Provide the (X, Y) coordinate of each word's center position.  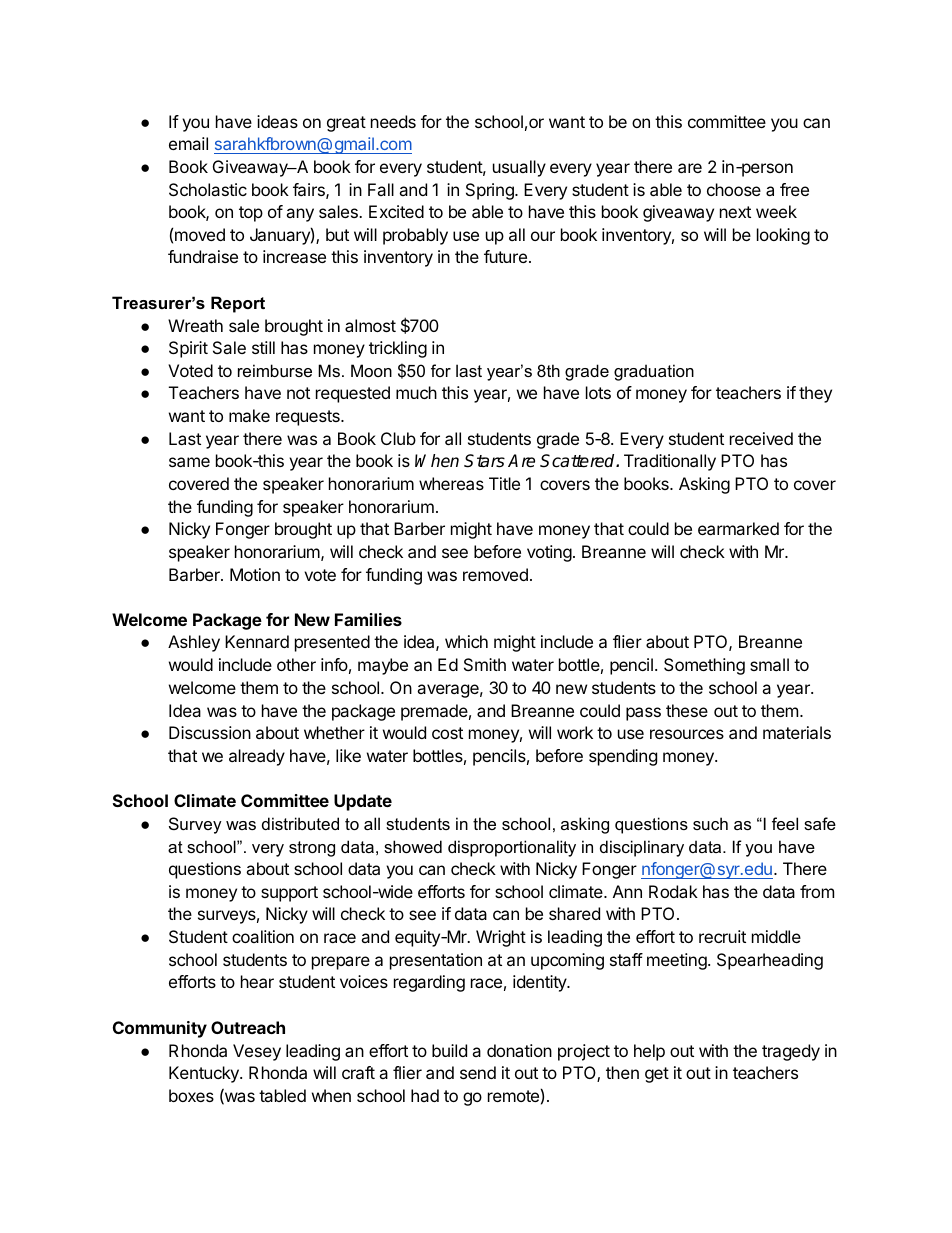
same (189, 462)
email (188, 143)
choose (734, 189)
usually (519, 168)
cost (447, 733)
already (257, 757)
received (761, 438)
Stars (484, 461)
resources (687, 734)
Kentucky (205, 1074)
